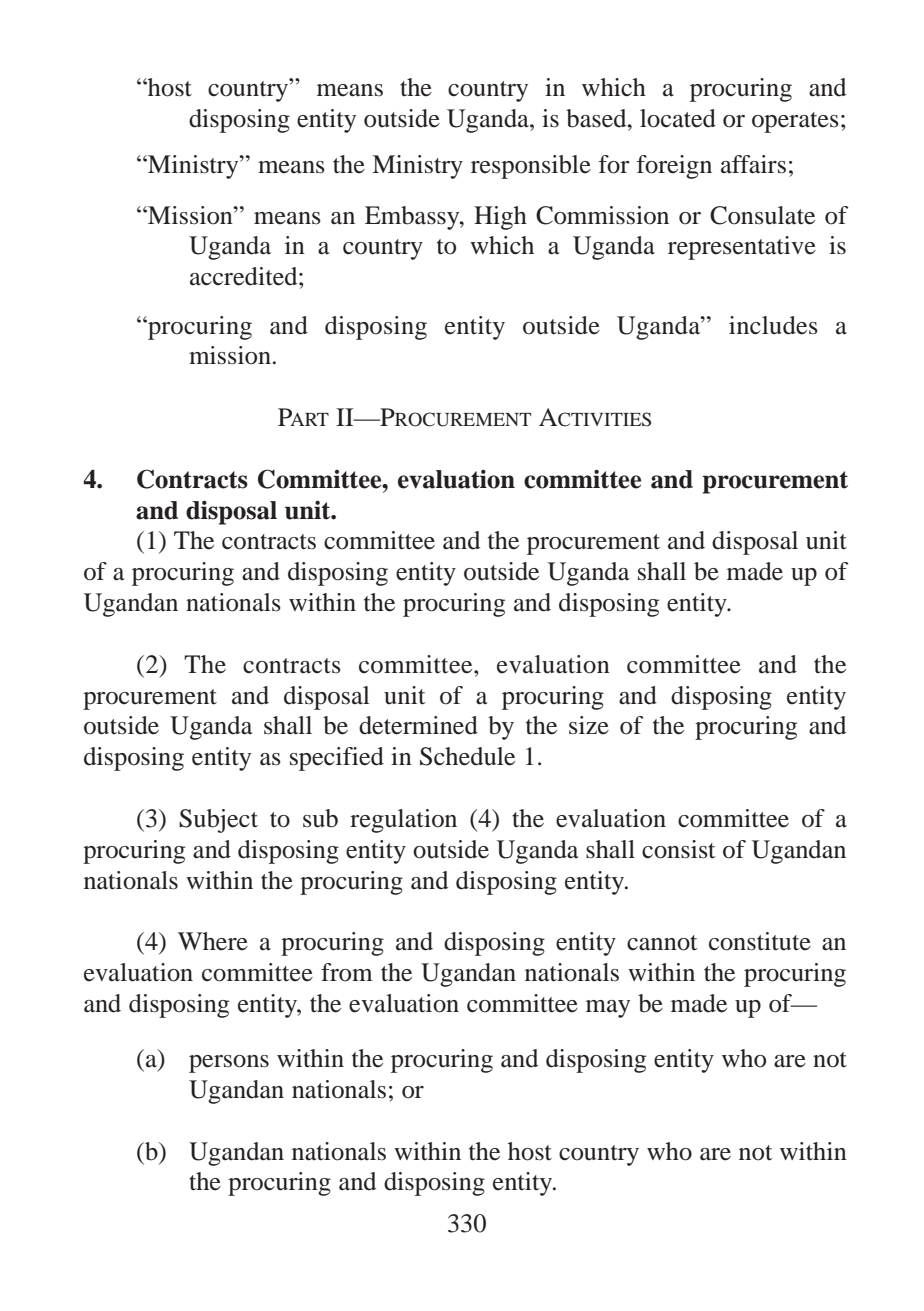 The image size is (924, 1311). Describe the element at coordinates (467, 756) in the screenshot. I see `Schedule` at that location.
